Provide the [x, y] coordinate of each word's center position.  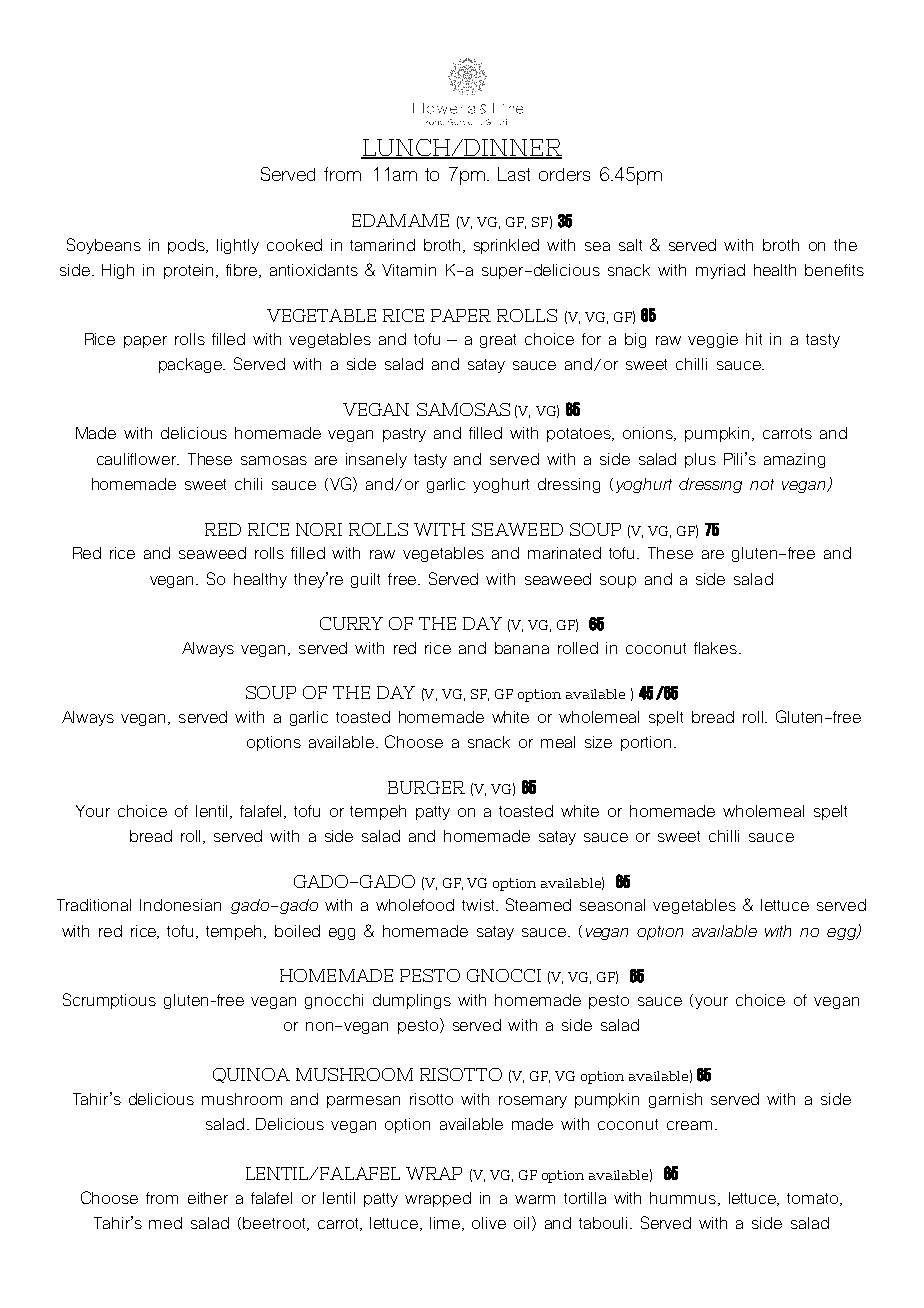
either [208, 1198]
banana [522, 648]
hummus [683, 1198]
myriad [720, 271]
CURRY [351, 623]
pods [188, 246]
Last [514, 174]
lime [446, 1224]
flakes [715, 648]
